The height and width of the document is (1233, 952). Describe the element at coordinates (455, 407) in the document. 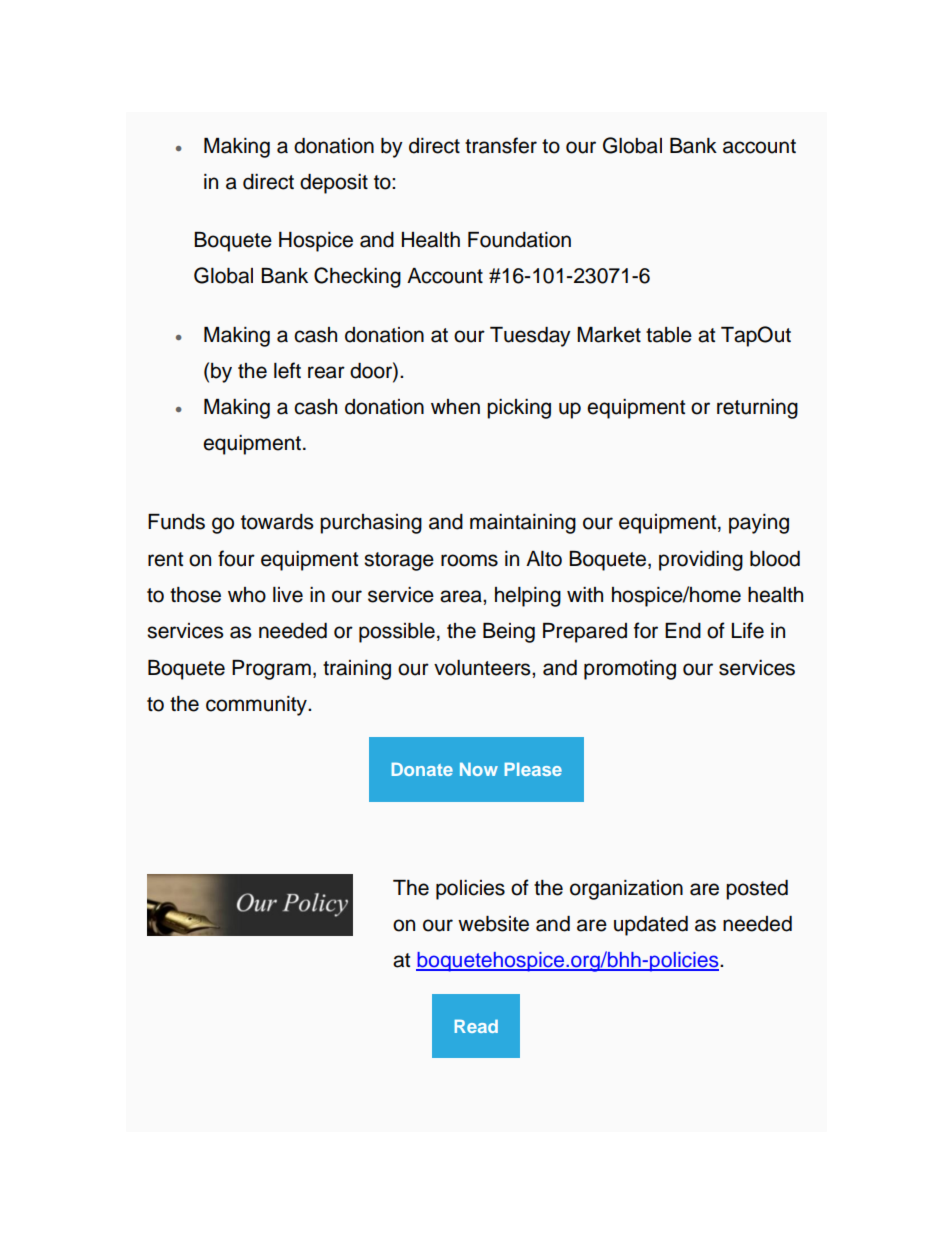

I see `when` at that location.
